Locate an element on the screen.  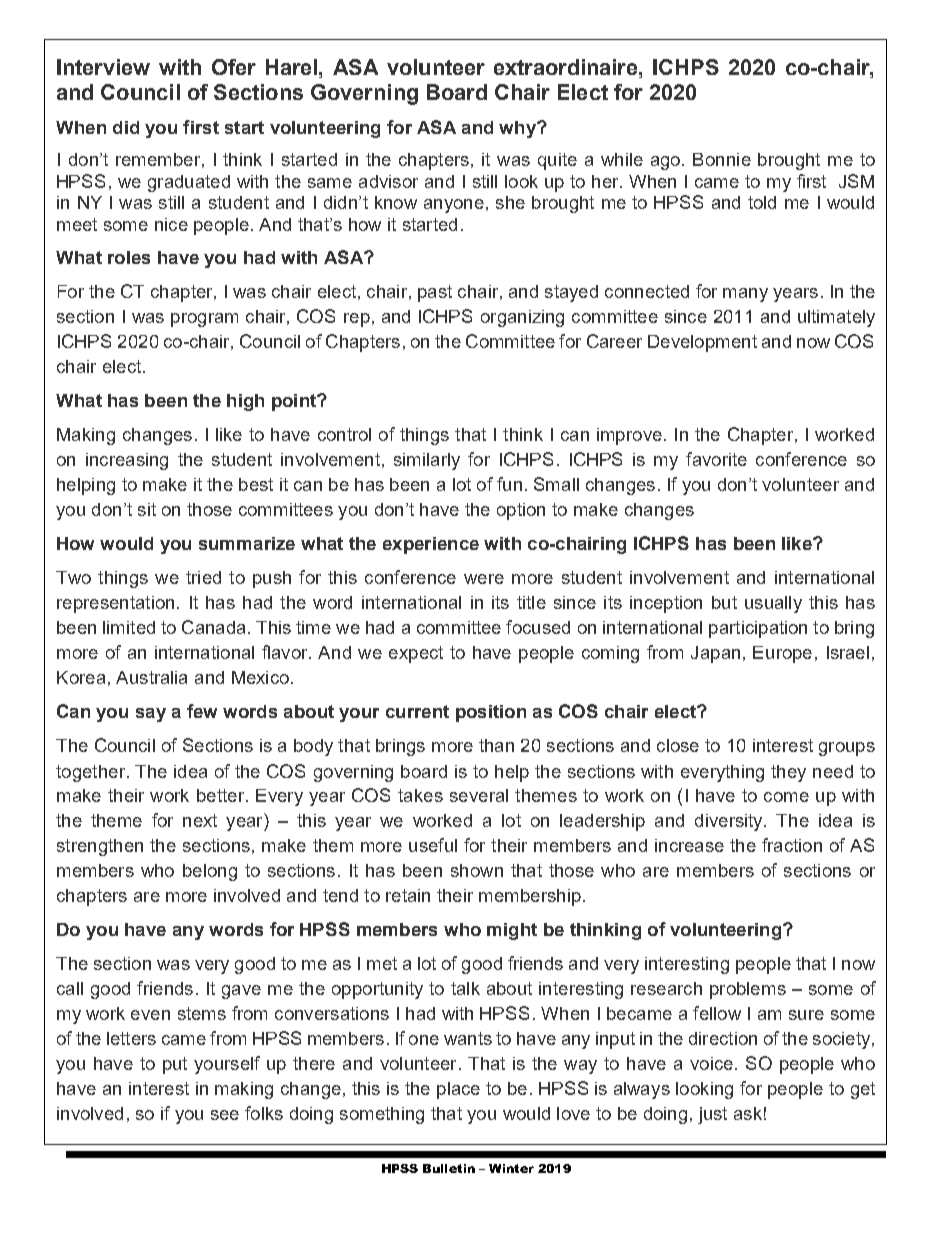
Interview is located at coordinates (103, 67).
